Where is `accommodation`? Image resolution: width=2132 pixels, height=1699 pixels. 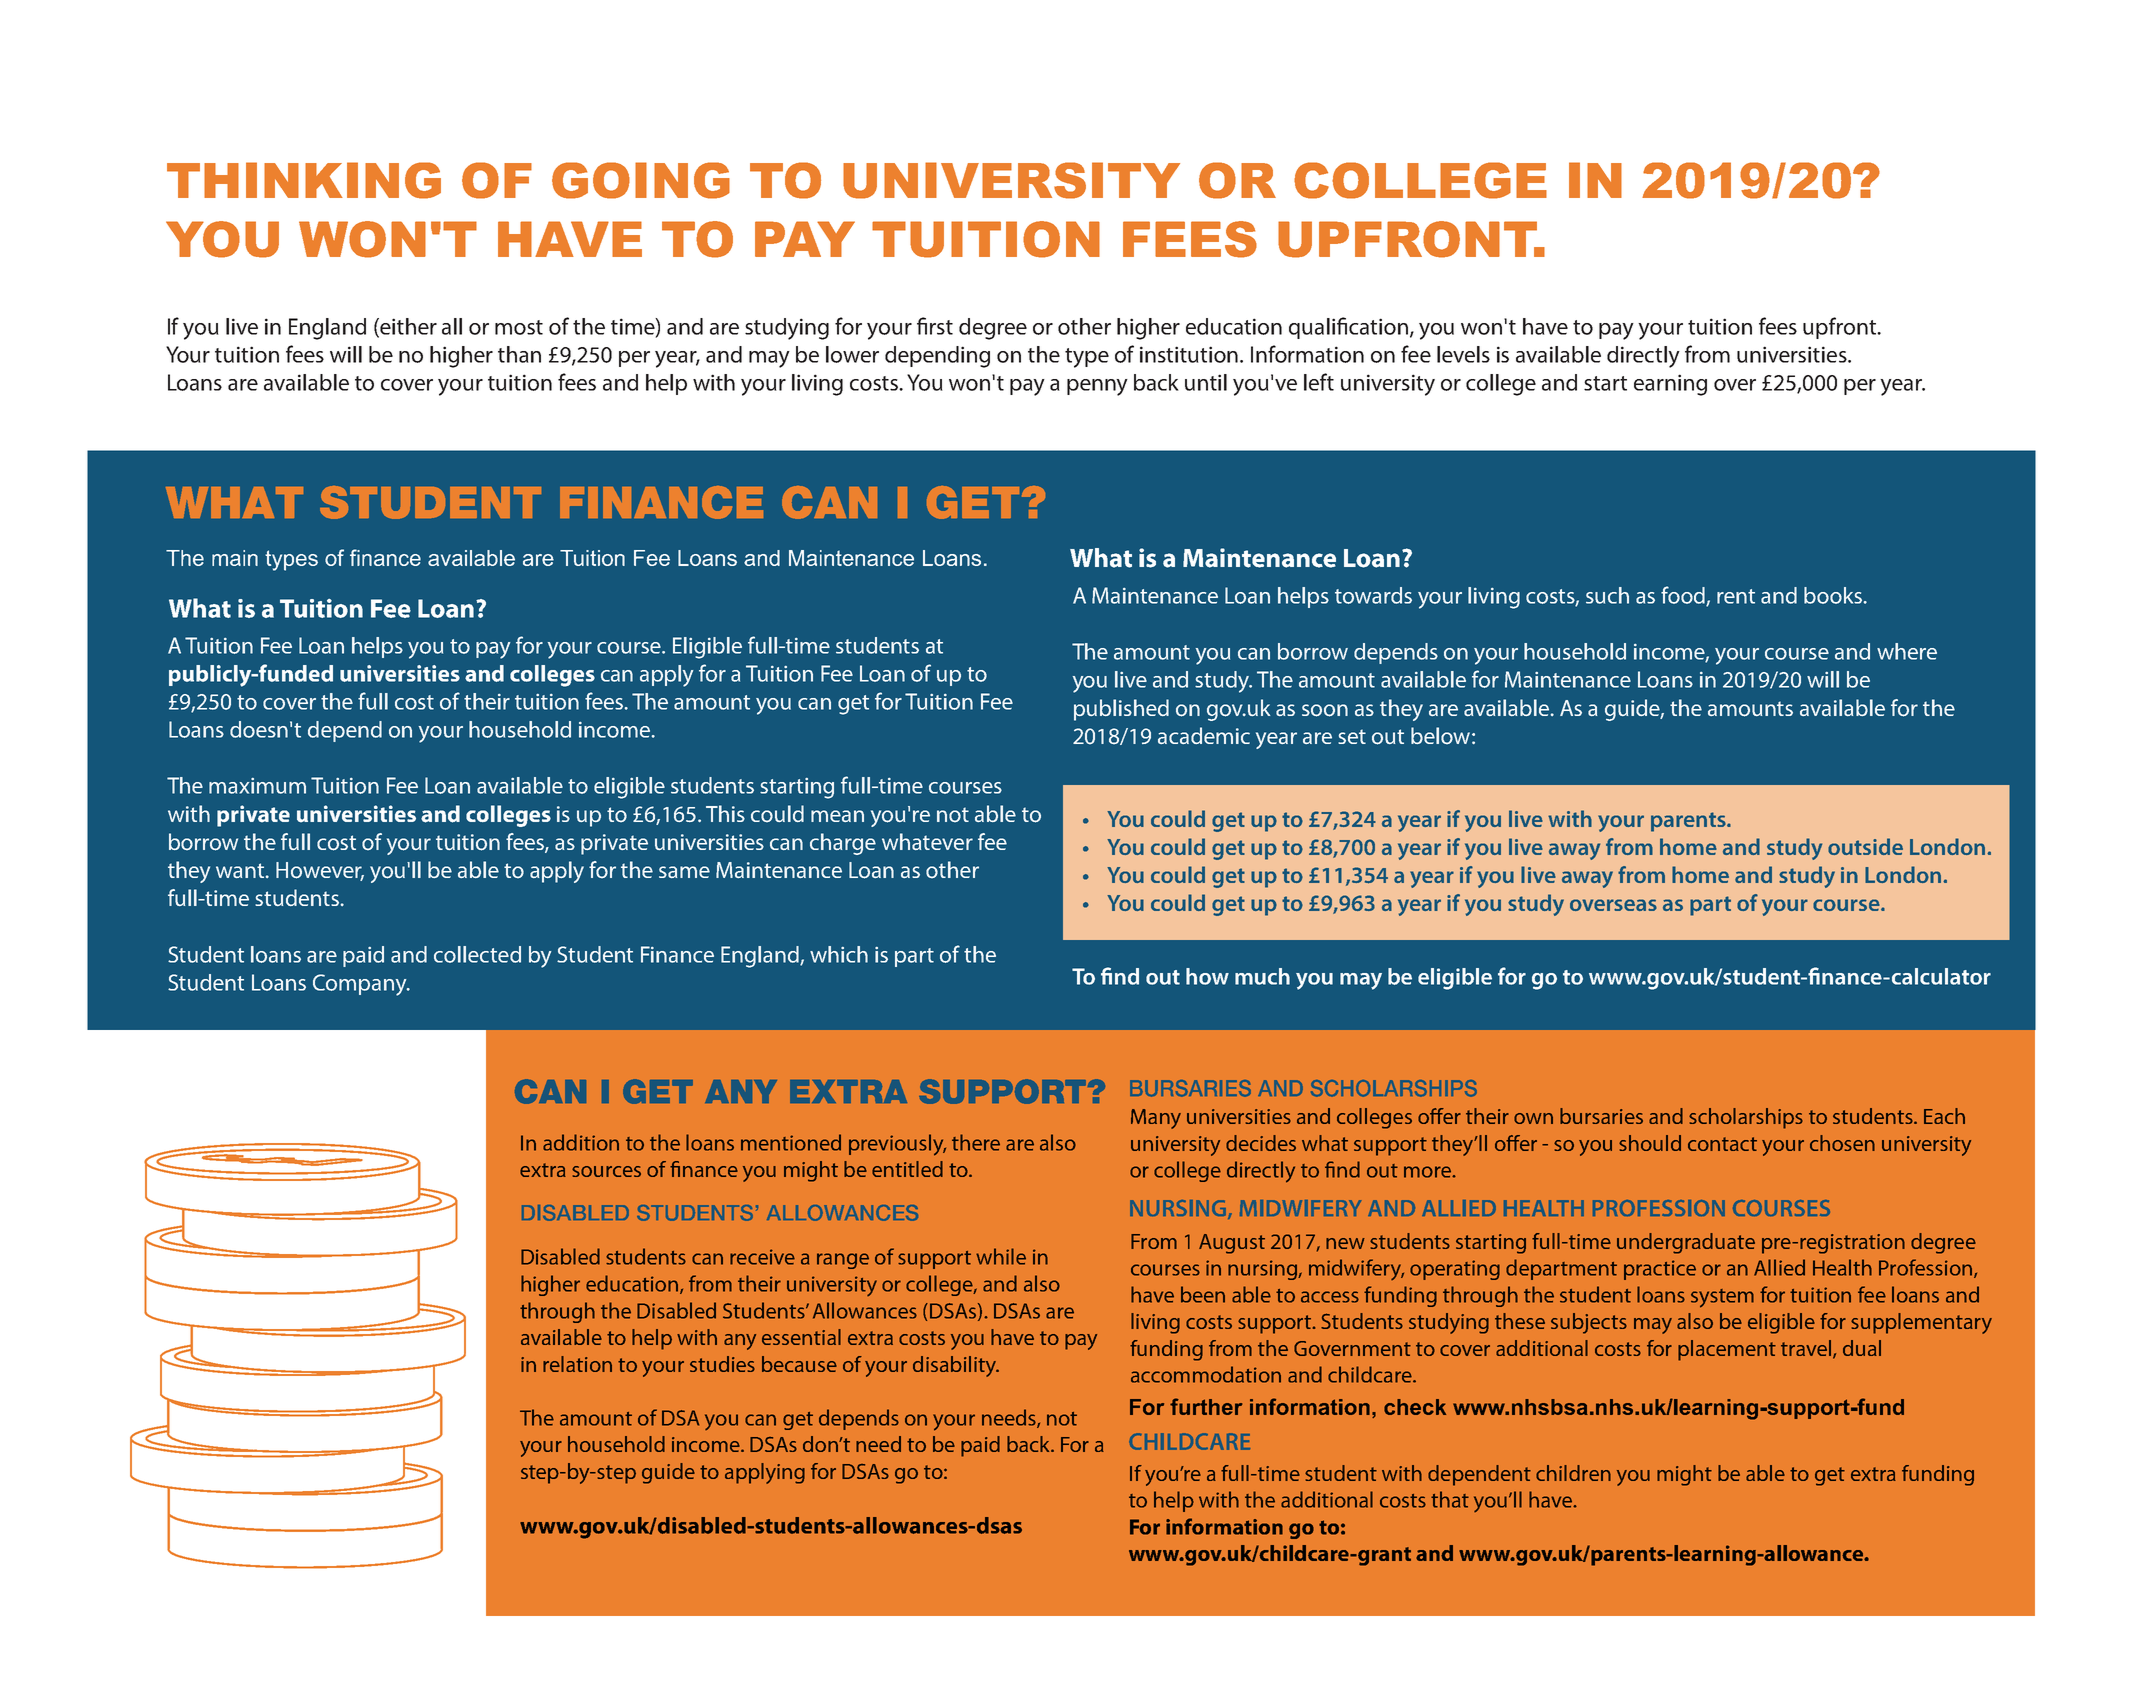
accommodation is located at coordinates (1206, 1374).
